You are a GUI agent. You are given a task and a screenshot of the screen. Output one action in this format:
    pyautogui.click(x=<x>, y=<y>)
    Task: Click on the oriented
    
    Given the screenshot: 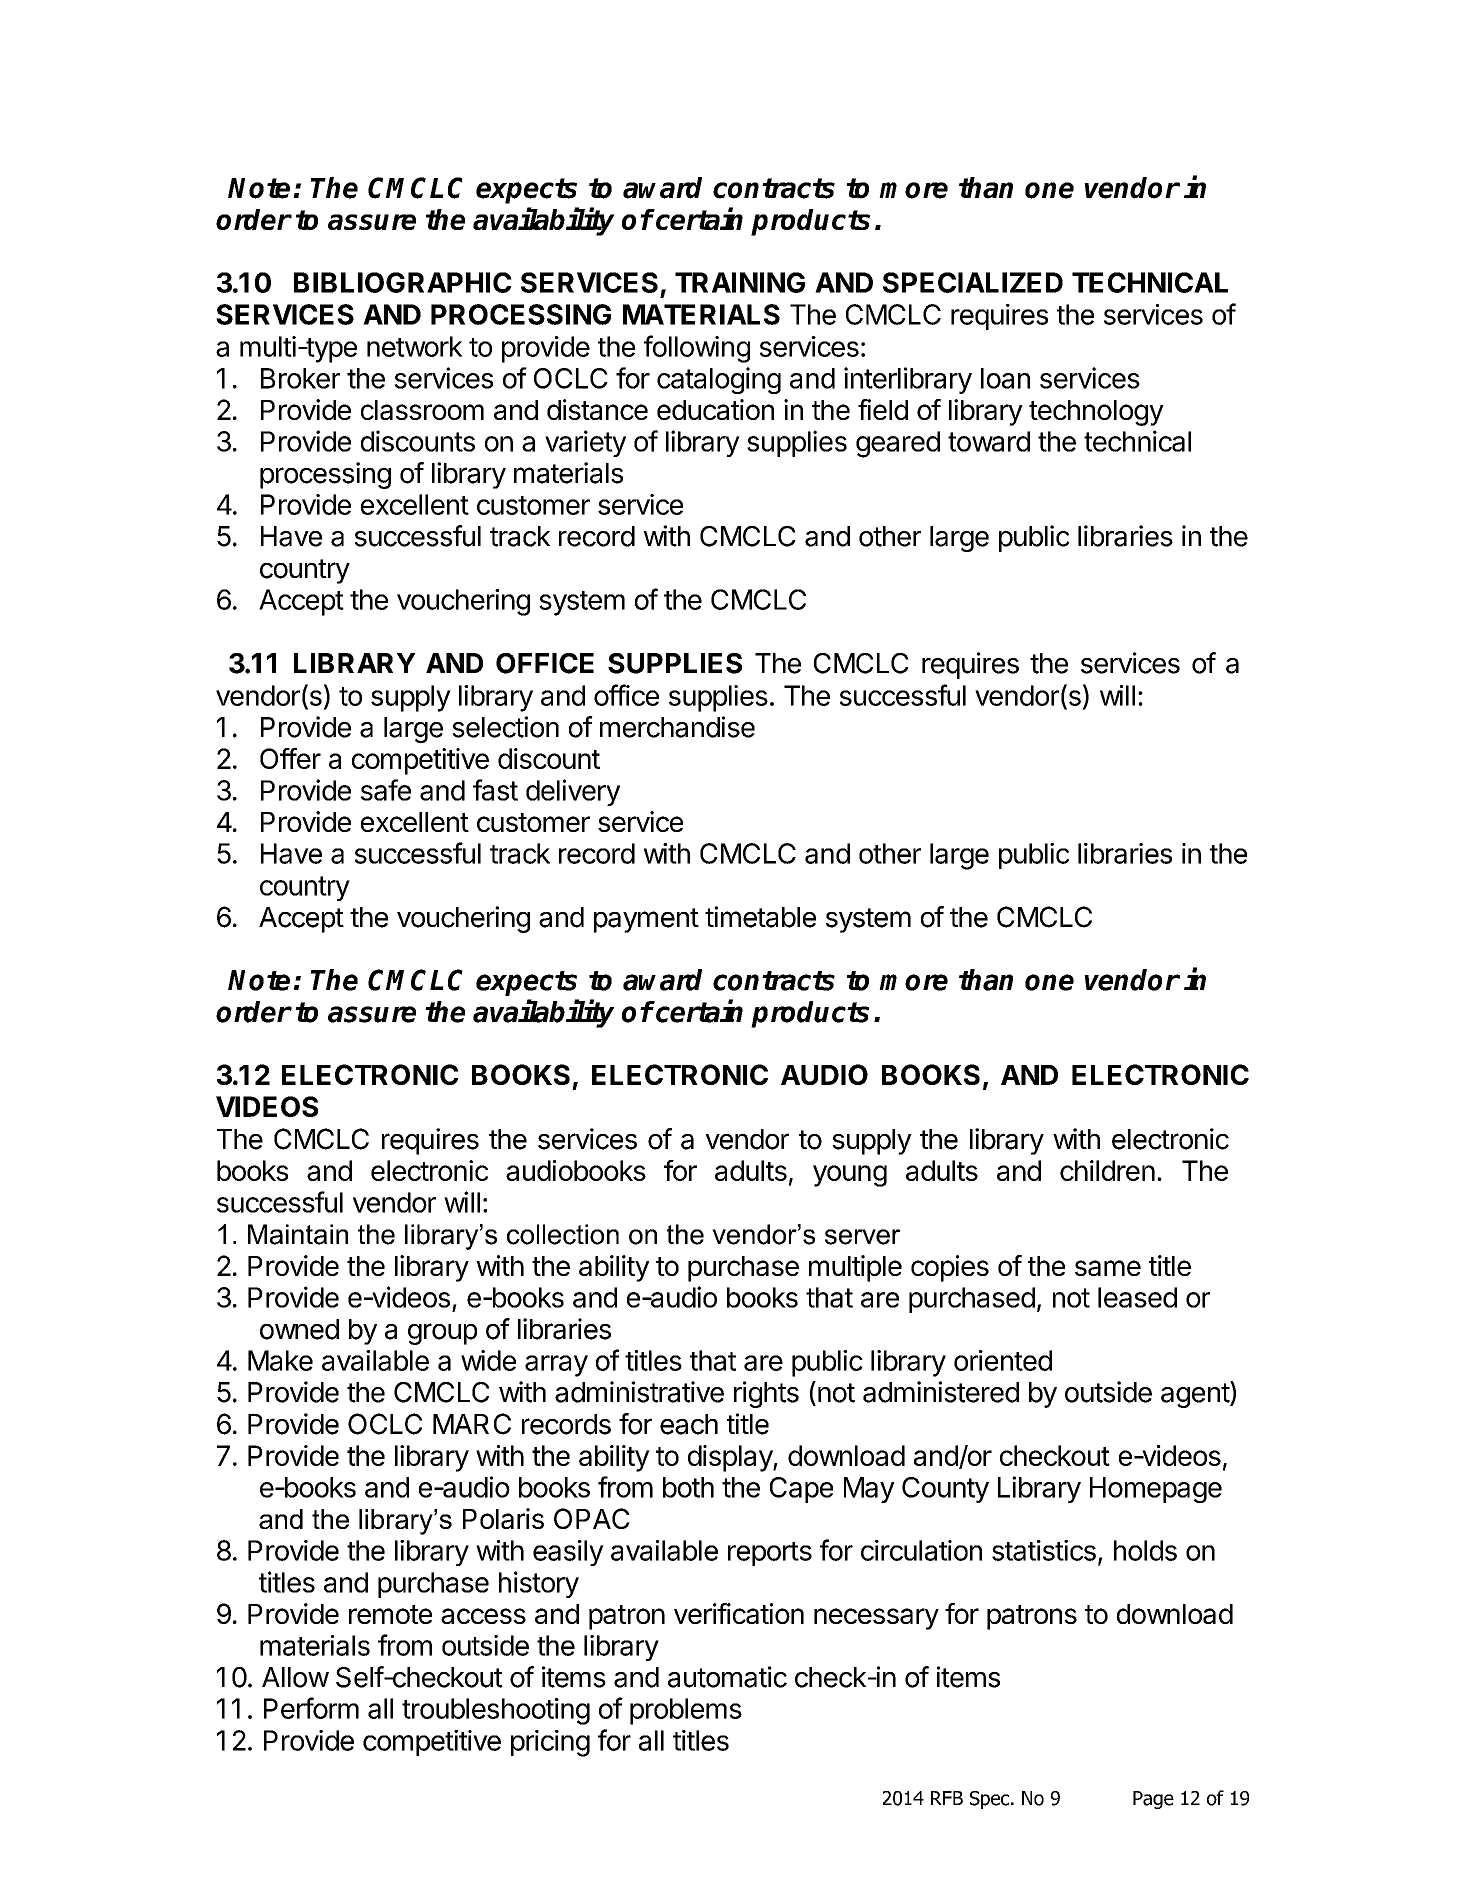 What is the action you would take?
    pyautogui.click(x=1003, y=1360)
